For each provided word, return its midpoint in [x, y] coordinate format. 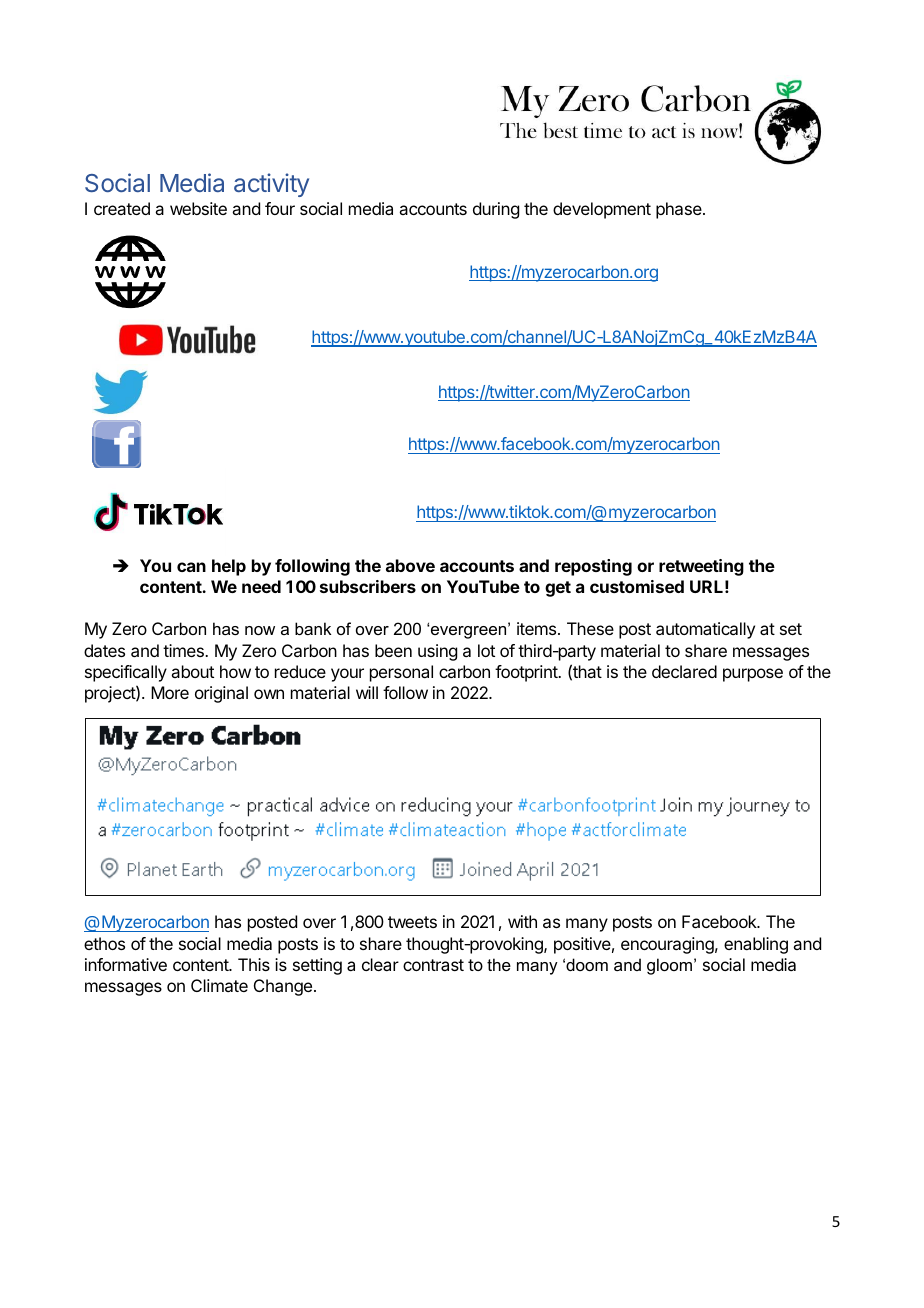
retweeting [701, 567]
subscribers [368, 586]
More [170, 692]
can [191, 567]
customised [637, 586]
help [229, 567]
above [410, 565]
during [496, 210]
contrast [433, 965]
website [198, 208]
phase [680, 210]
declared [684, 671]
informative [126, 964]
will [367, 692]
